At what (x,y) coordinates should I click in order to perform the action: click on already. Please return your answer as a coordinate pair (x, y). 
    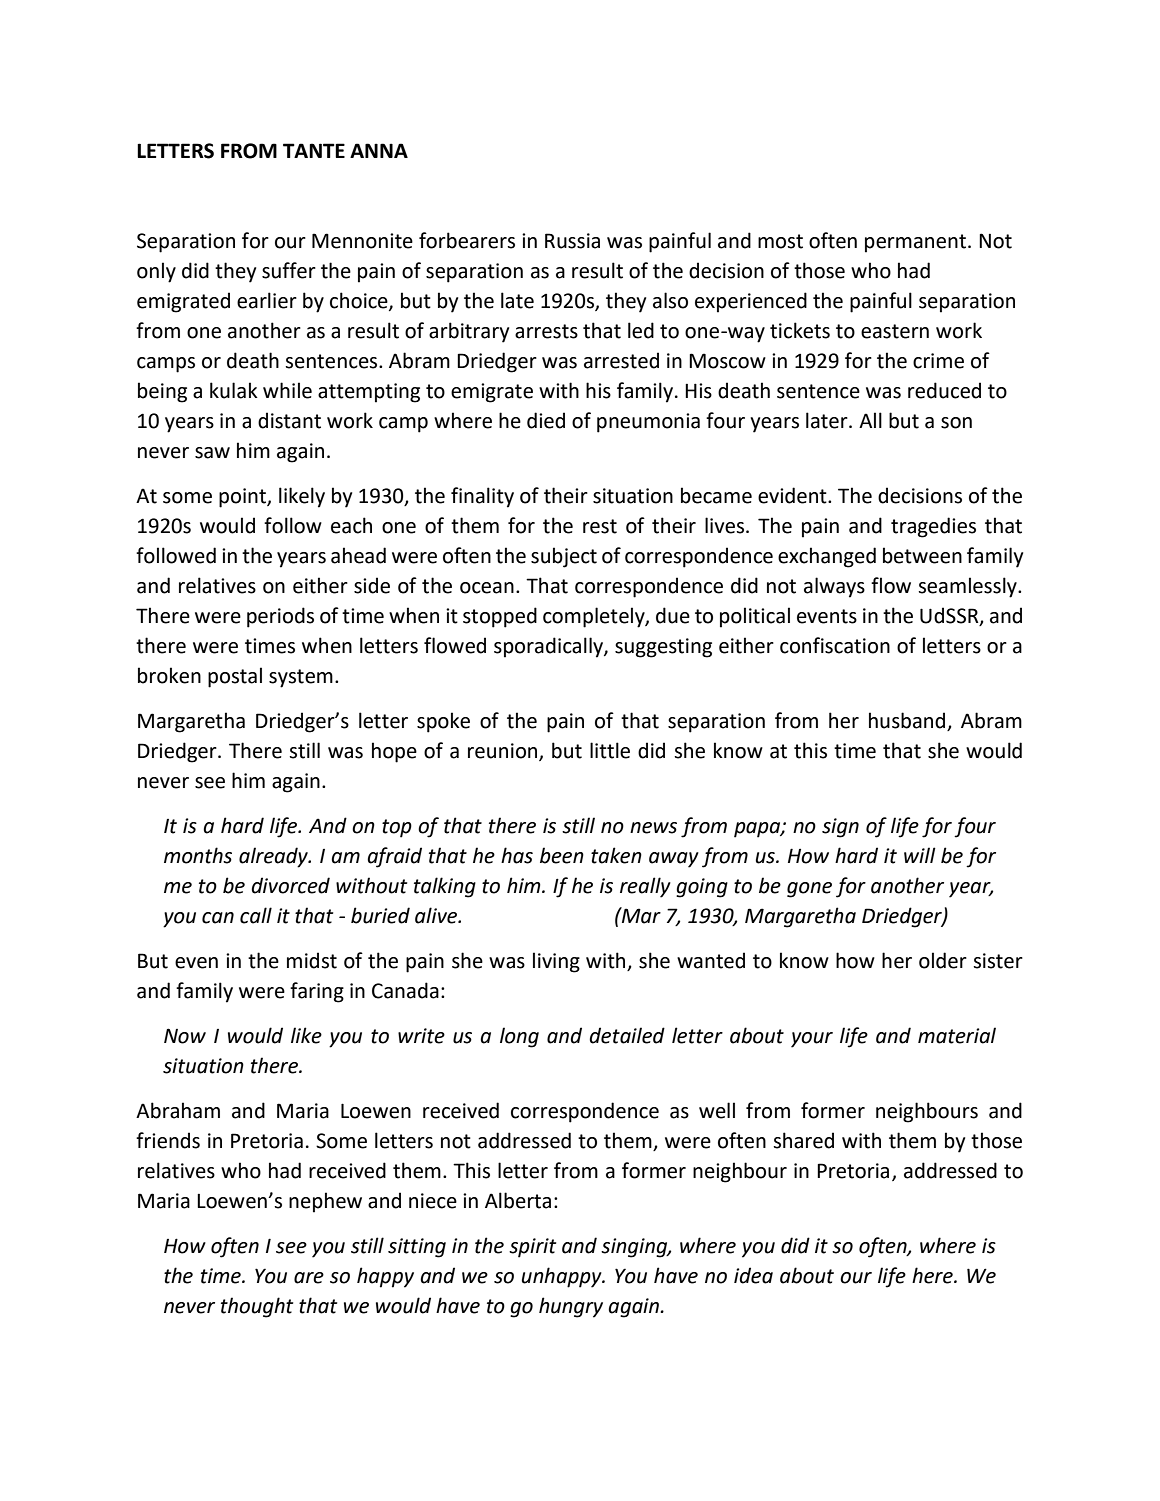
    Looking at the image, I should click on (274, 857).
